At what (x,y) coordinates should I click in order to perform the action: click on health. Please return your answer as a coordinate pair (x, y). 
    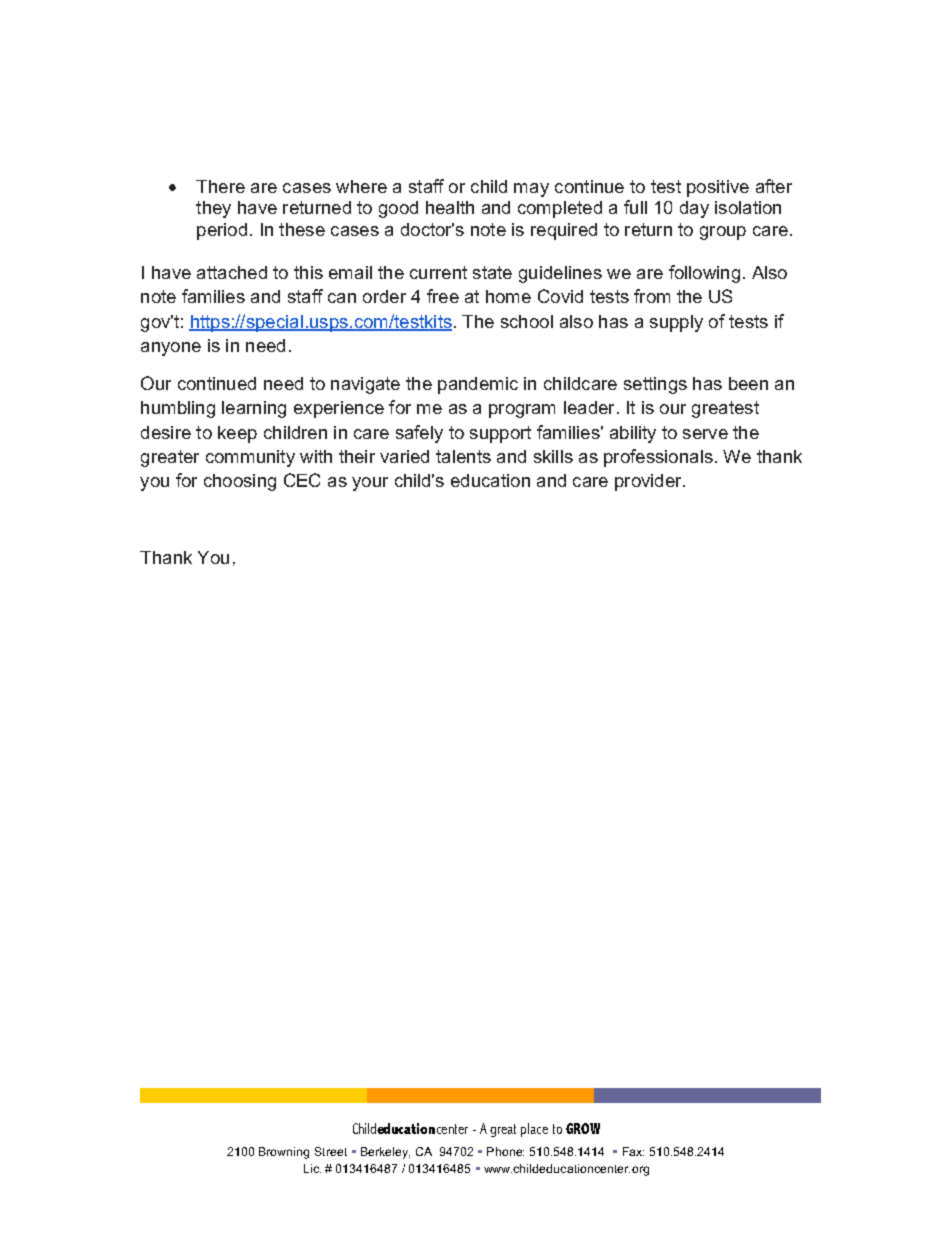
    Looking at the image, I should click on (450, 207).
